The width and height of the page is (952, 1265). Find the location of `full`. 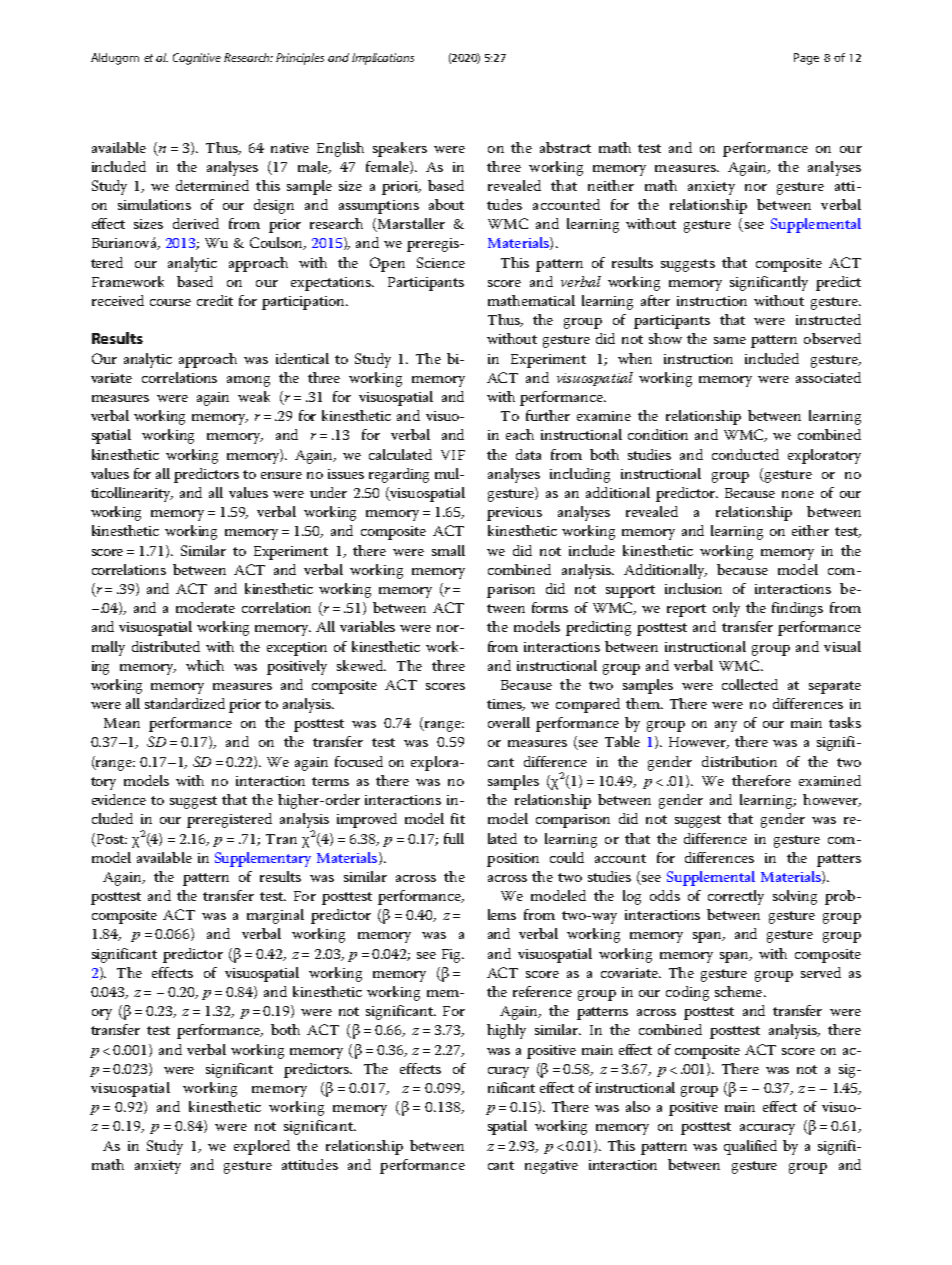

full is located at coordinates (454, 838).
